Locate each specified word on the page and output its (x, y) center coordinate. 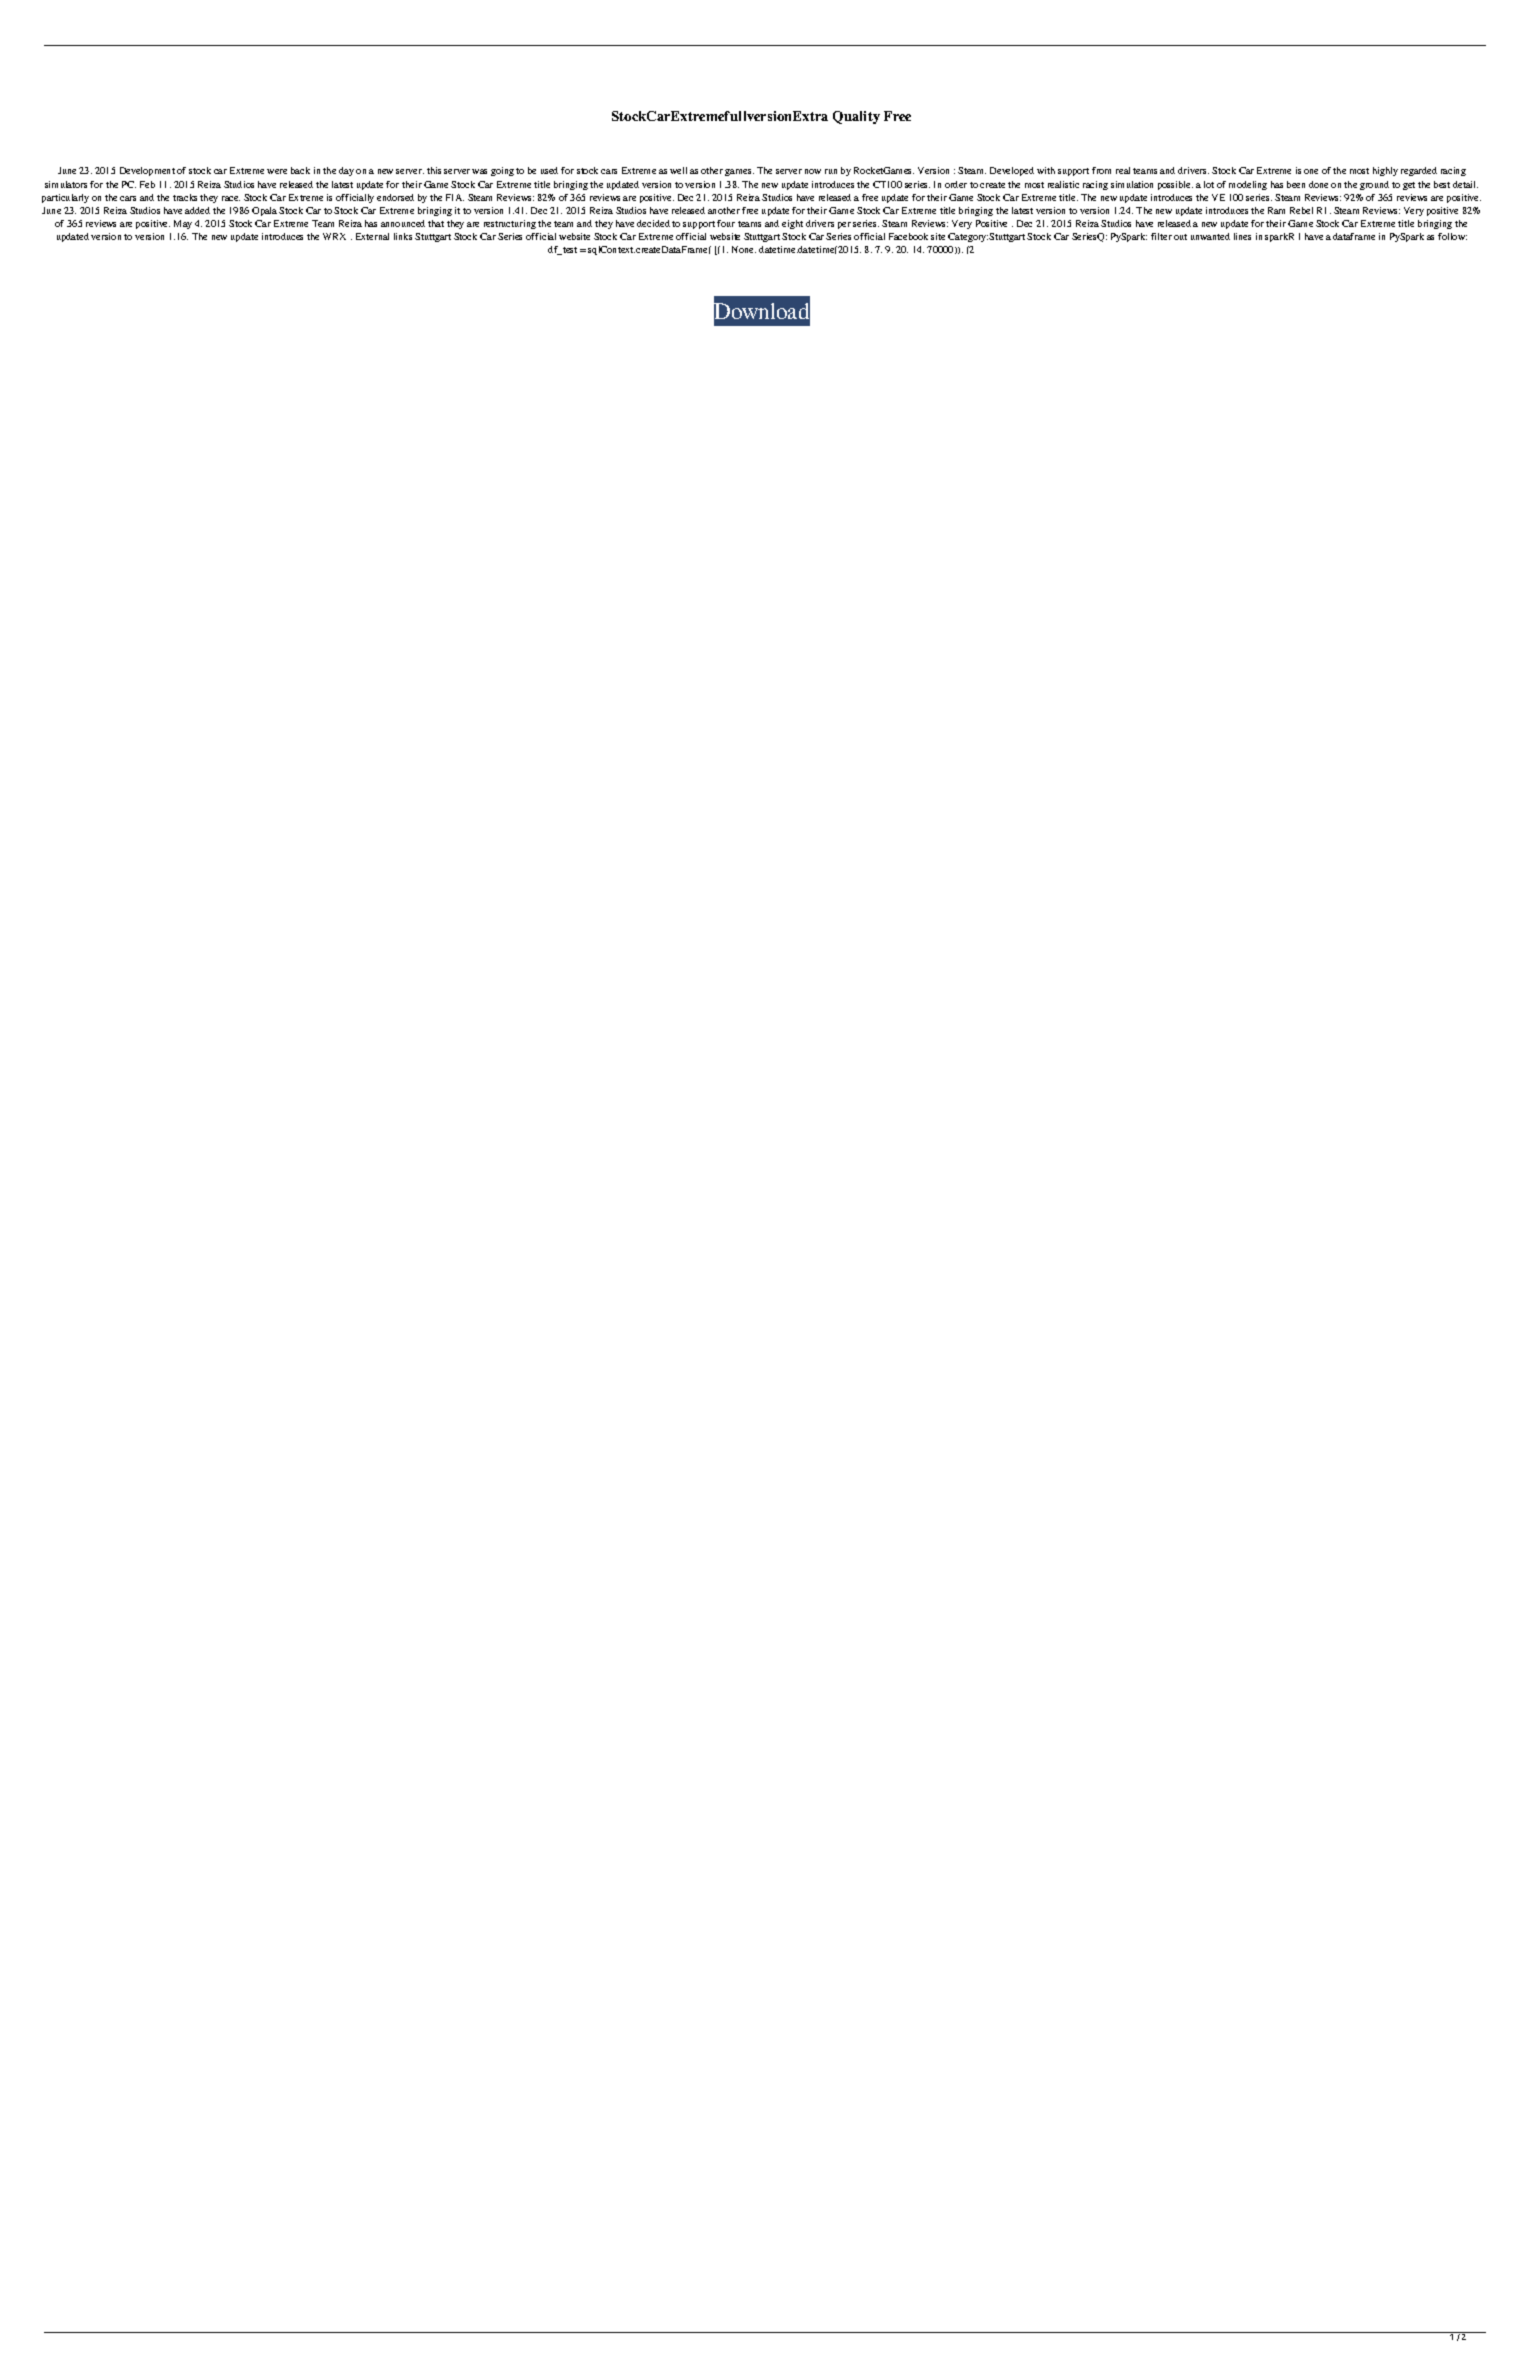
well (678, 170)
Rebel (1301, 210)
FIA (455, 197)
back (300, 170)
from (1101, 170)
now (813, 171)
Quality (856, 117)
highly (1385, 171)
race (231, 198)
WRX (334, 236)
